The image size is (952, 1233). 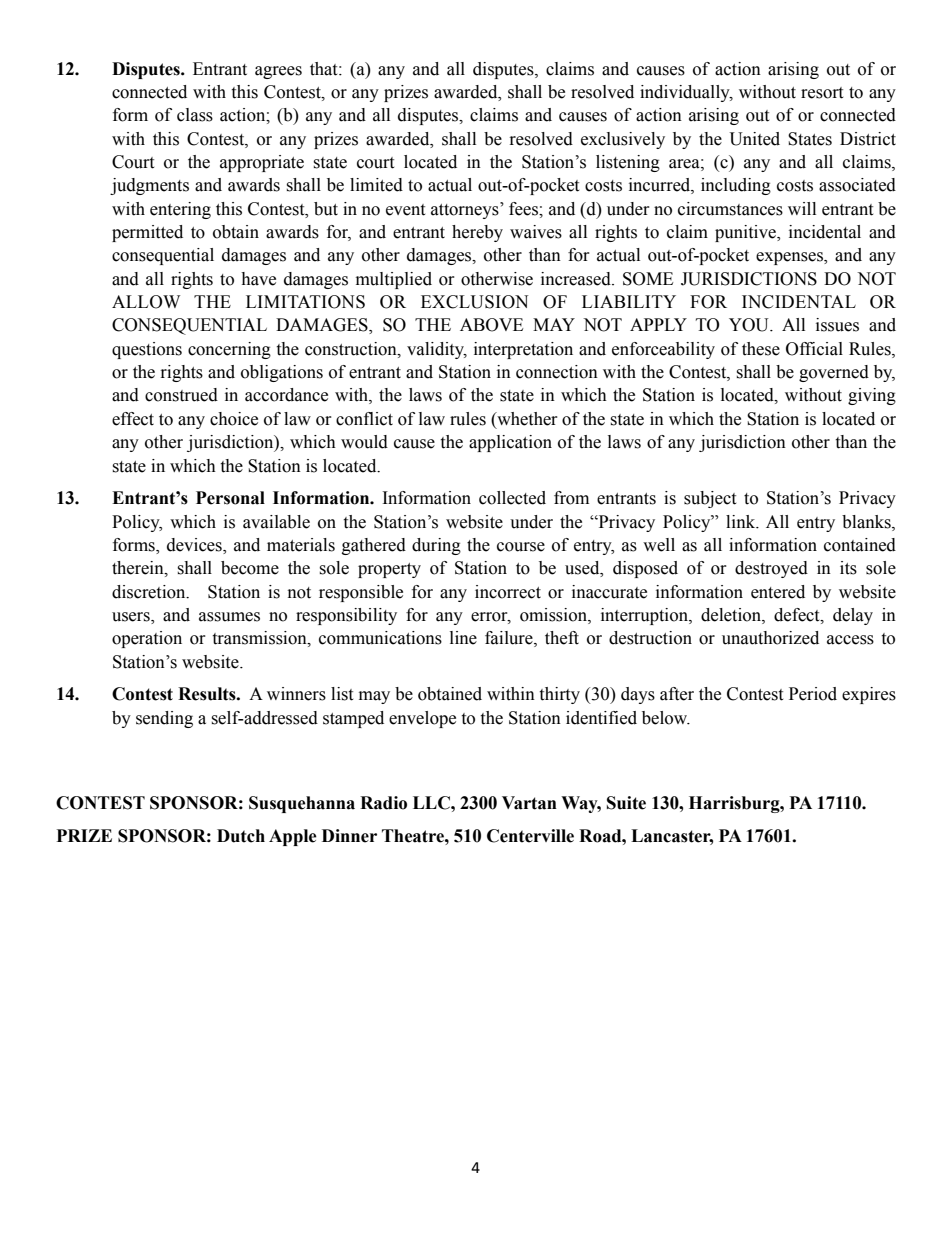 What do you see at coordinates (234, 419) in the screenshot?
I see `choice` at bounding box center [234, 419].
